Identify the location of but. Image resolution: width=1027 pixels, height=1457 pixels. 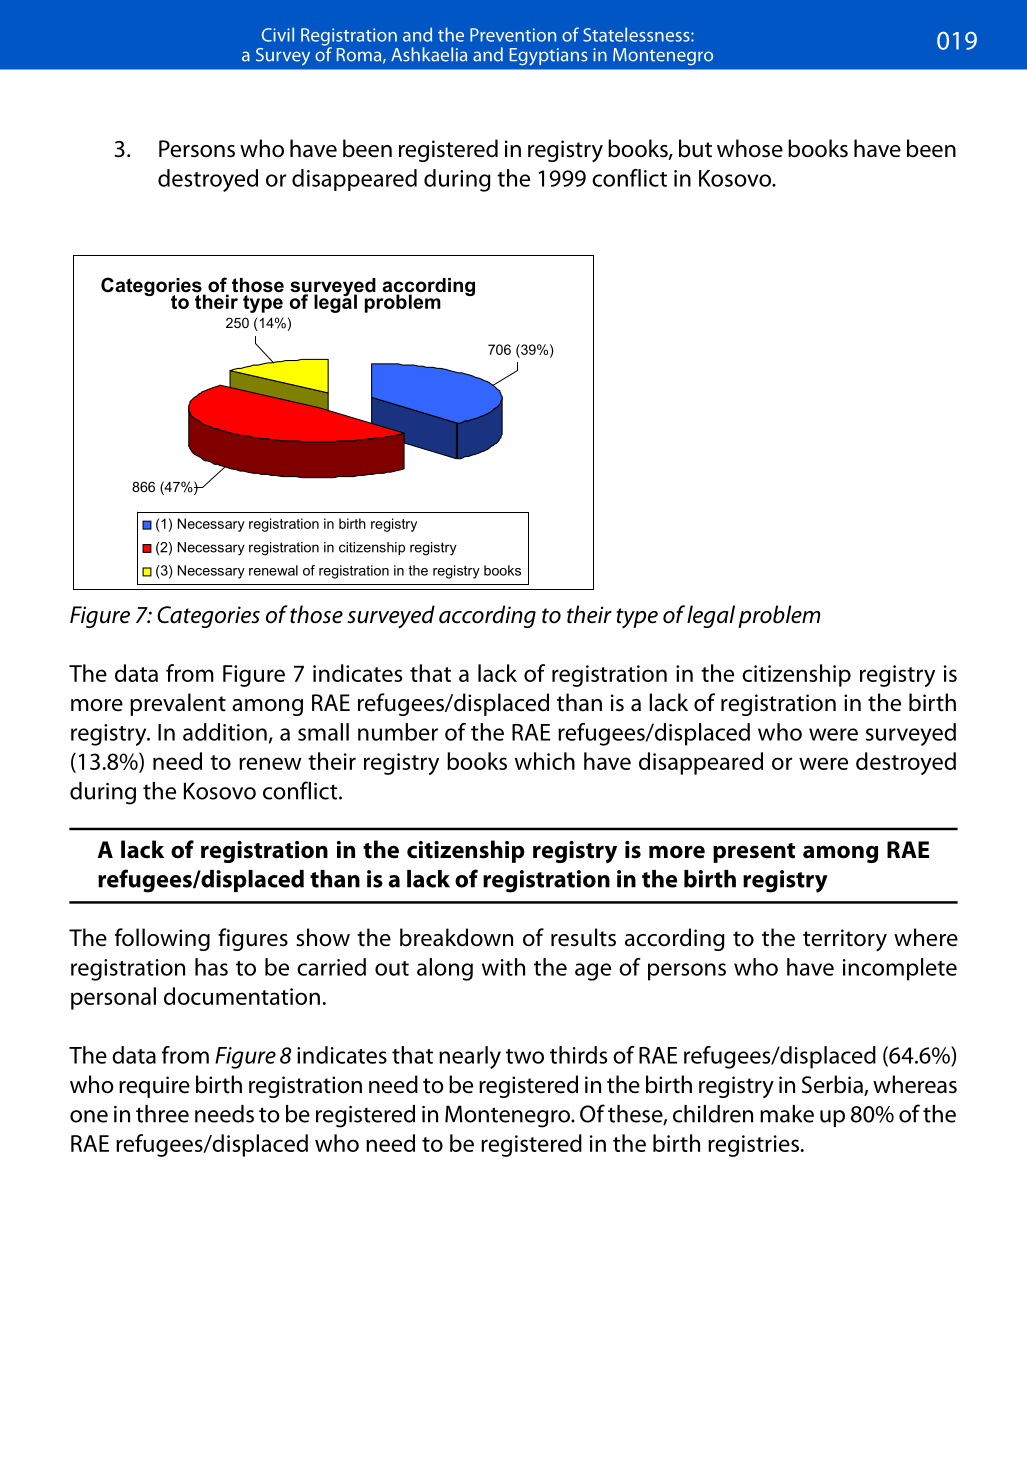
(695, 148).
